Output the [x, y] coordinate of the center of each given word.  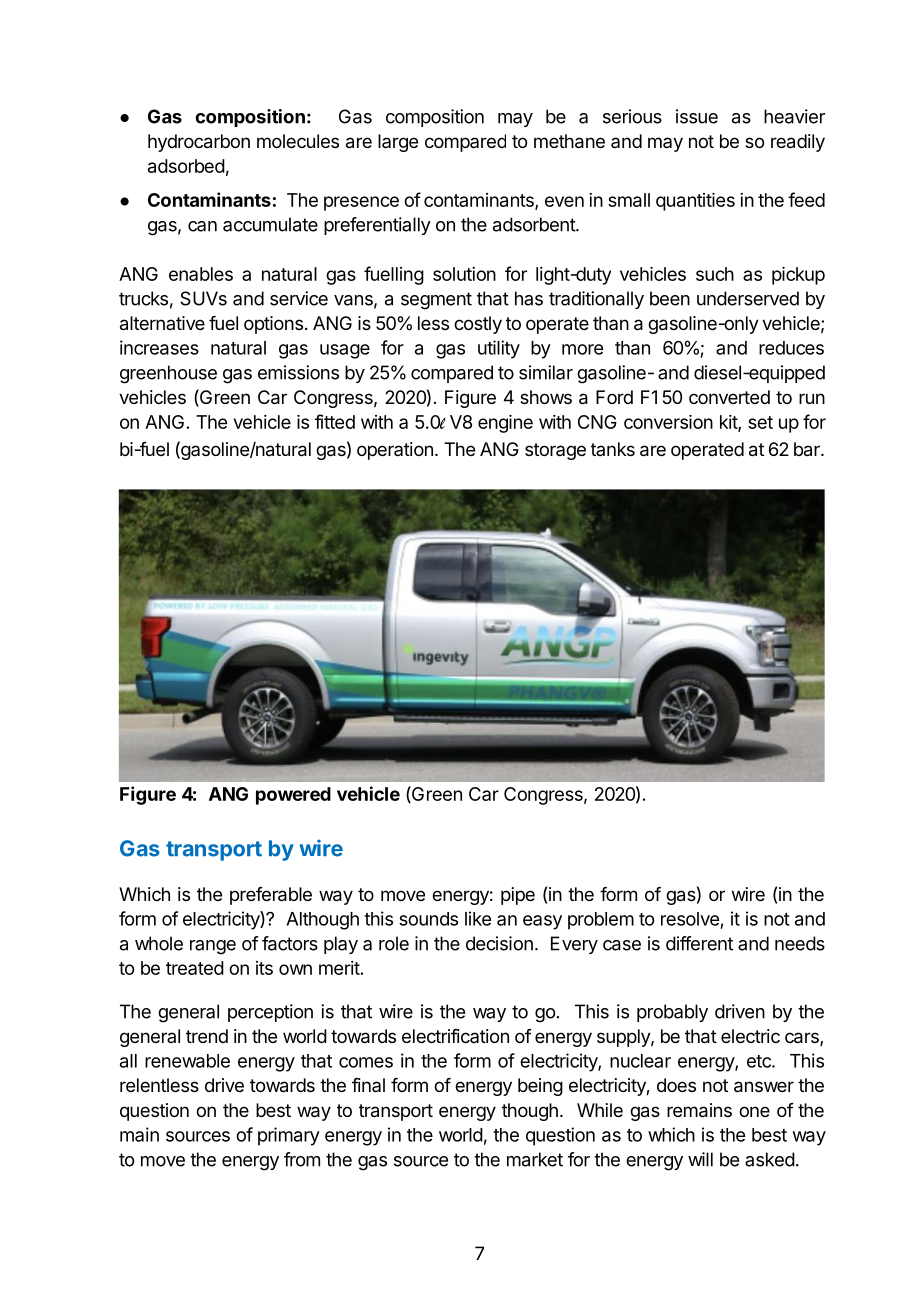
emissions [298, 372]
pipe [518, 896]
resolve [690, 919]
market [535, 1159]
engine [505, 424]
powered [293, 796]
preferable [271, 896]
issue [697, 116]
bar [808, 449]
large [398, 143]
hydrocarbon [199, 143]
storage [555, 451]
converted [729, 397]
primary [289, 1136]
